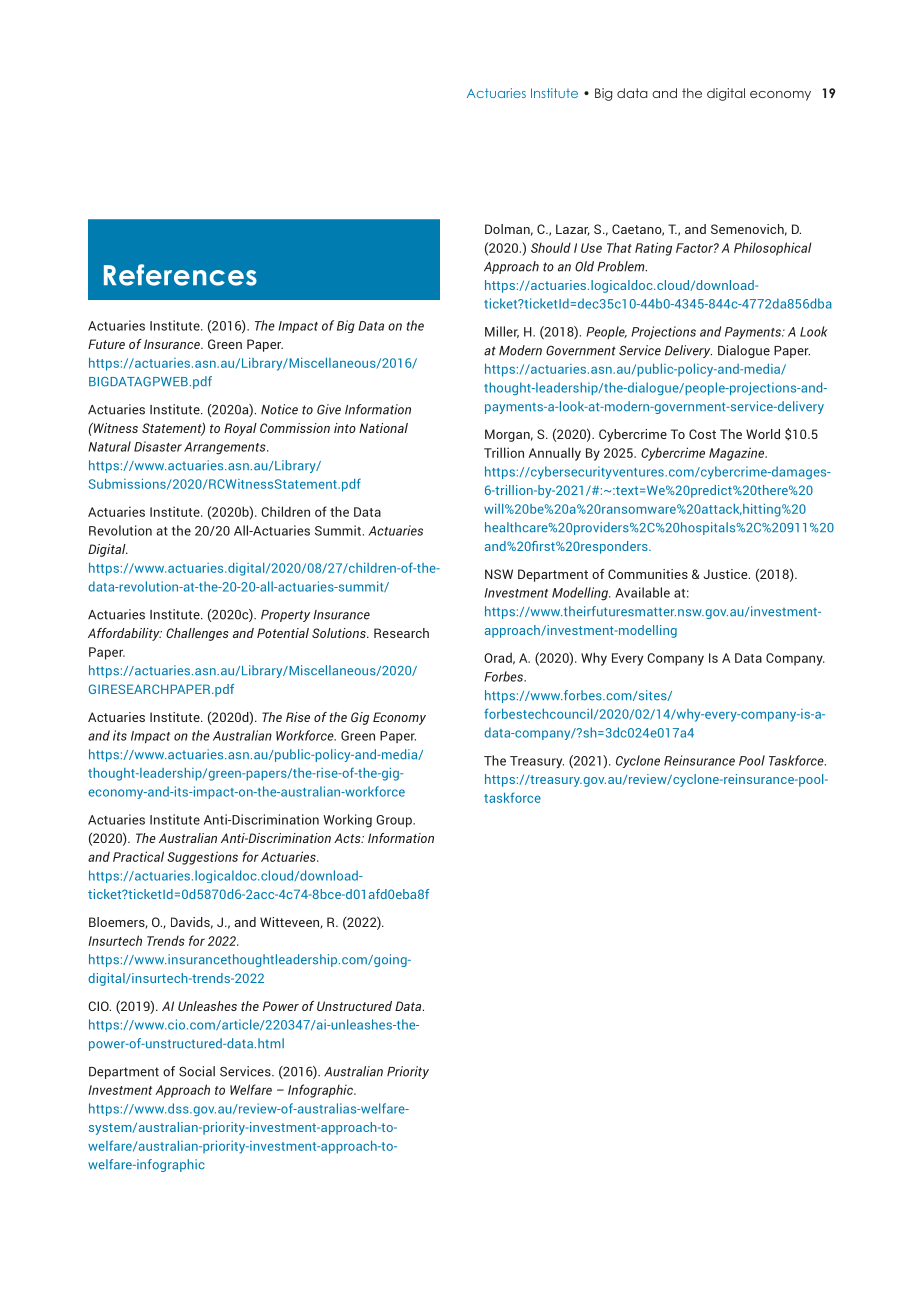 The image size is (924, 1308). Describe the element at coordinates (180, 275) in the page. I see `References` at that location.
